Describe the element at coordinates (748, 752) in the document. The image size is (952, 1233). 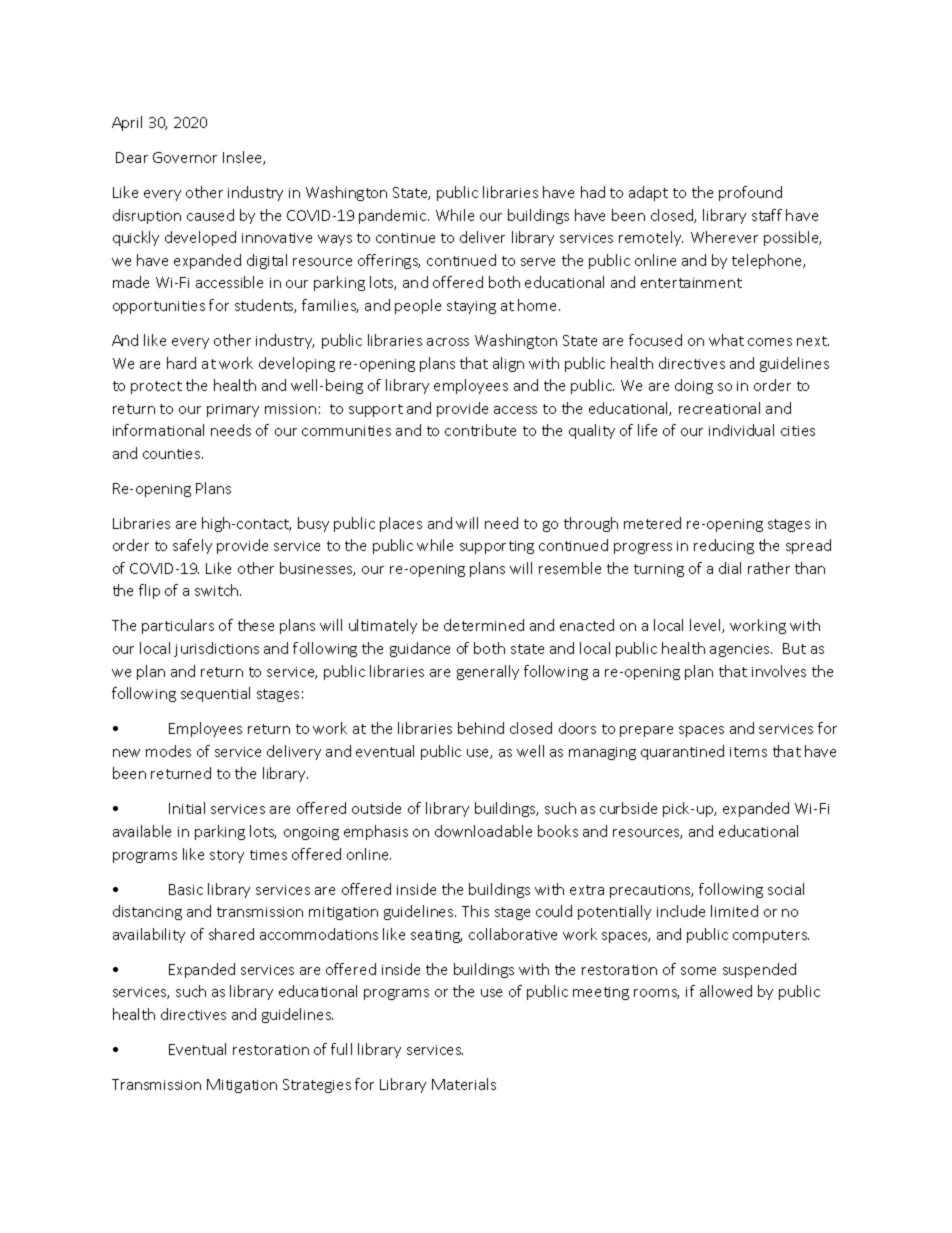
I see `items` at that location.
